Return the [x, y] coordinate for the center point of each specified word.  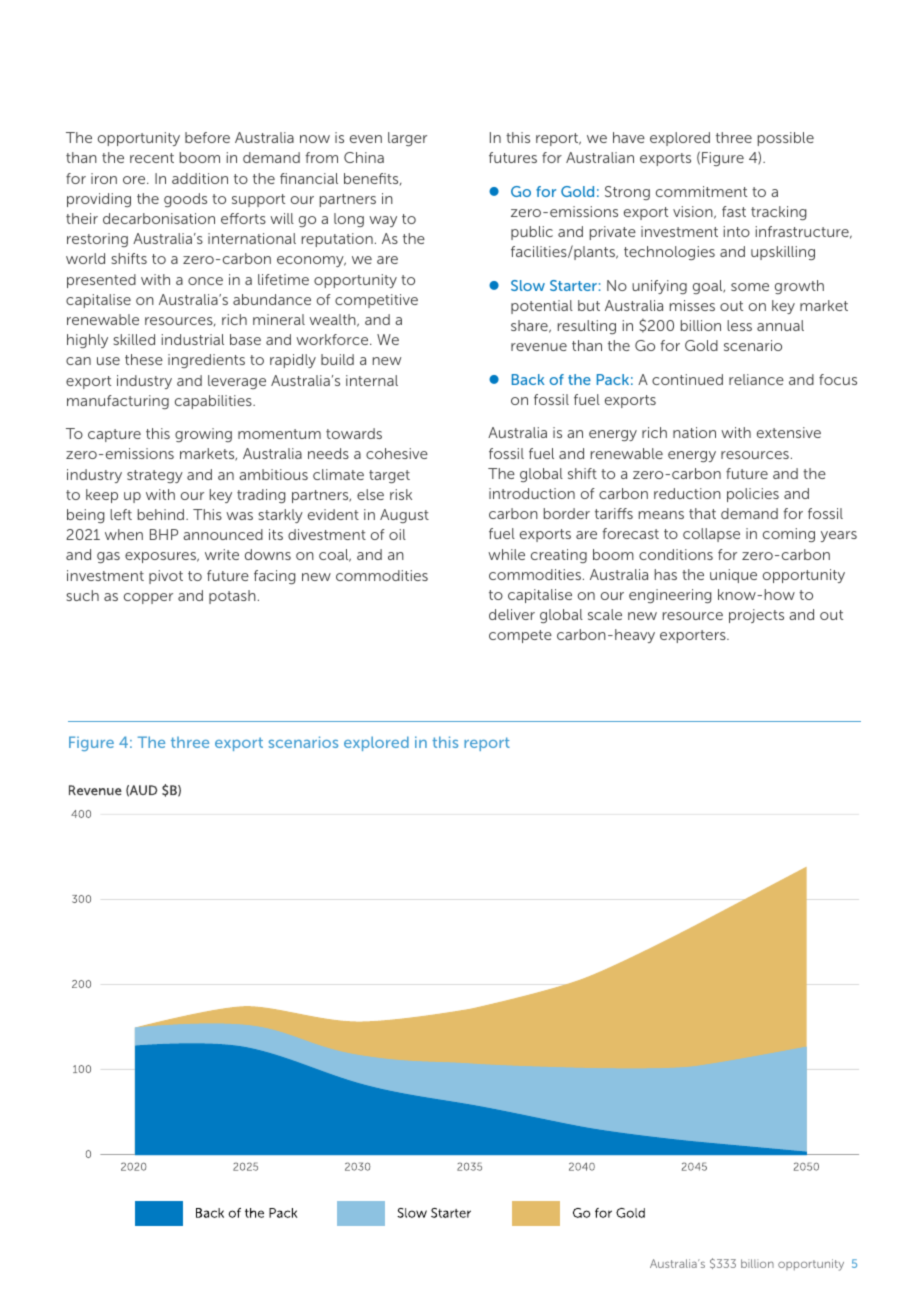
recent [152, 158]
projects [756, 616]
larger [407, 139]
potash [232, 597]
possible [786, 139]
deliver [512, 614]
